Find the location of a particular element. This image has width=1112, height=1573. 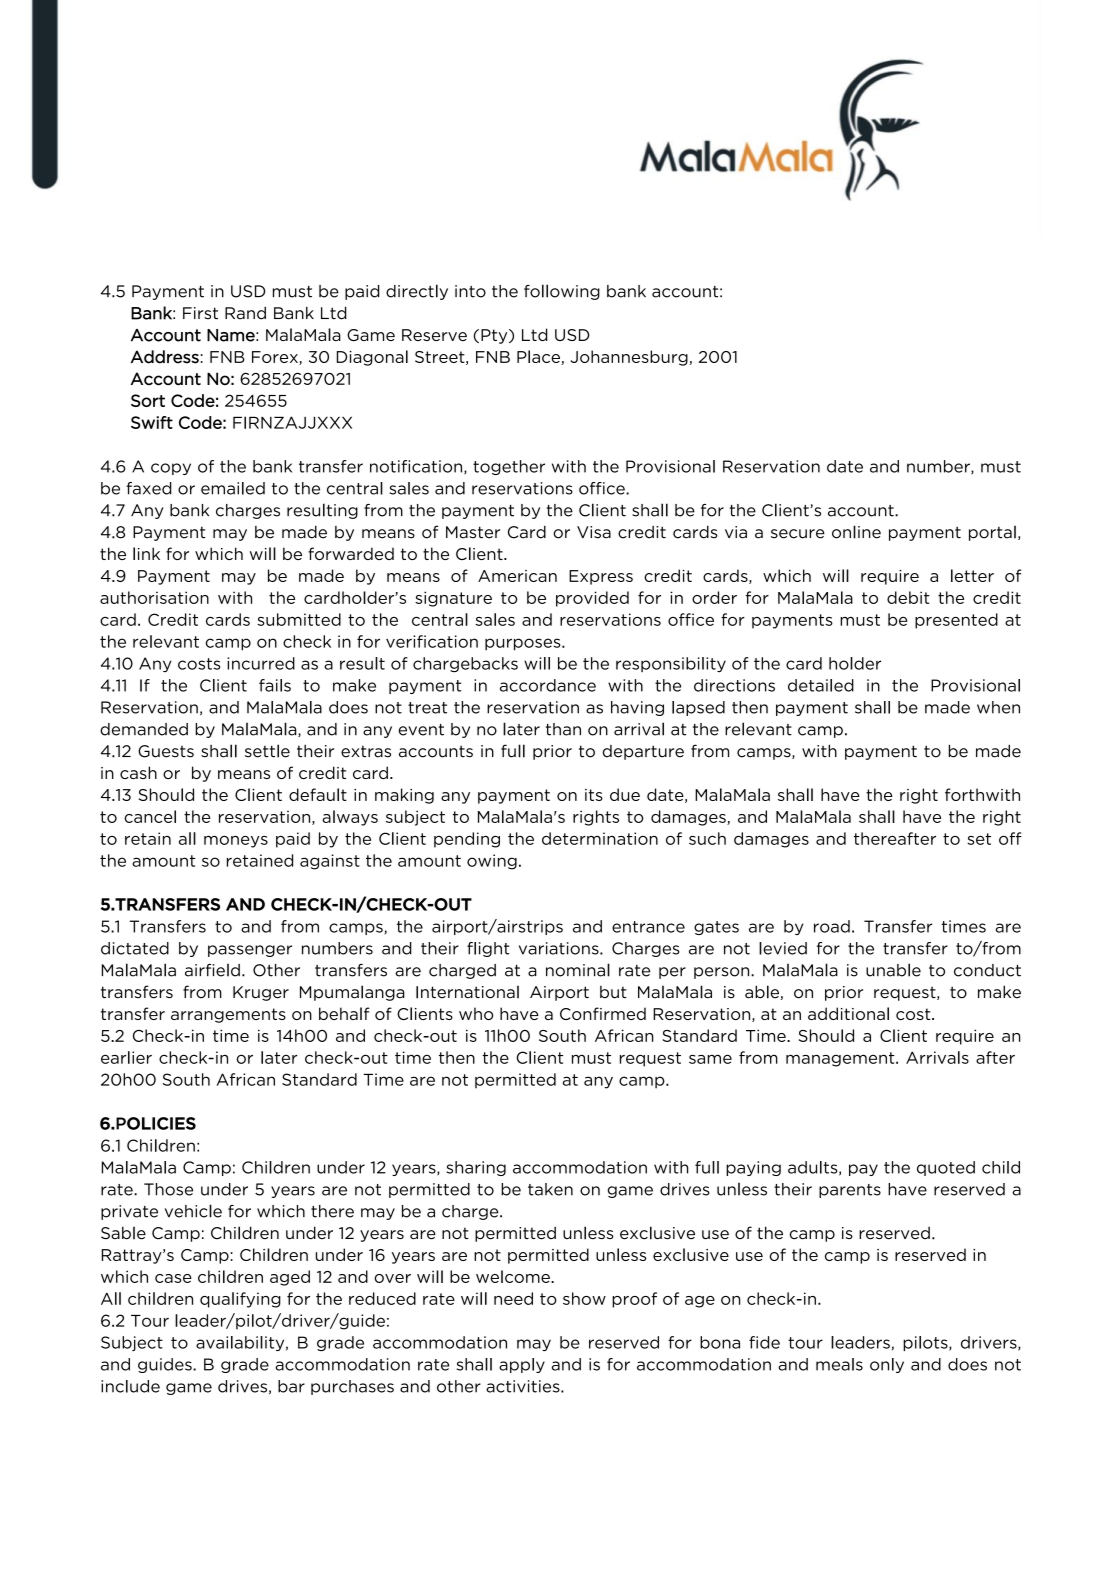

bar is located at coordinates (291, 1386).
